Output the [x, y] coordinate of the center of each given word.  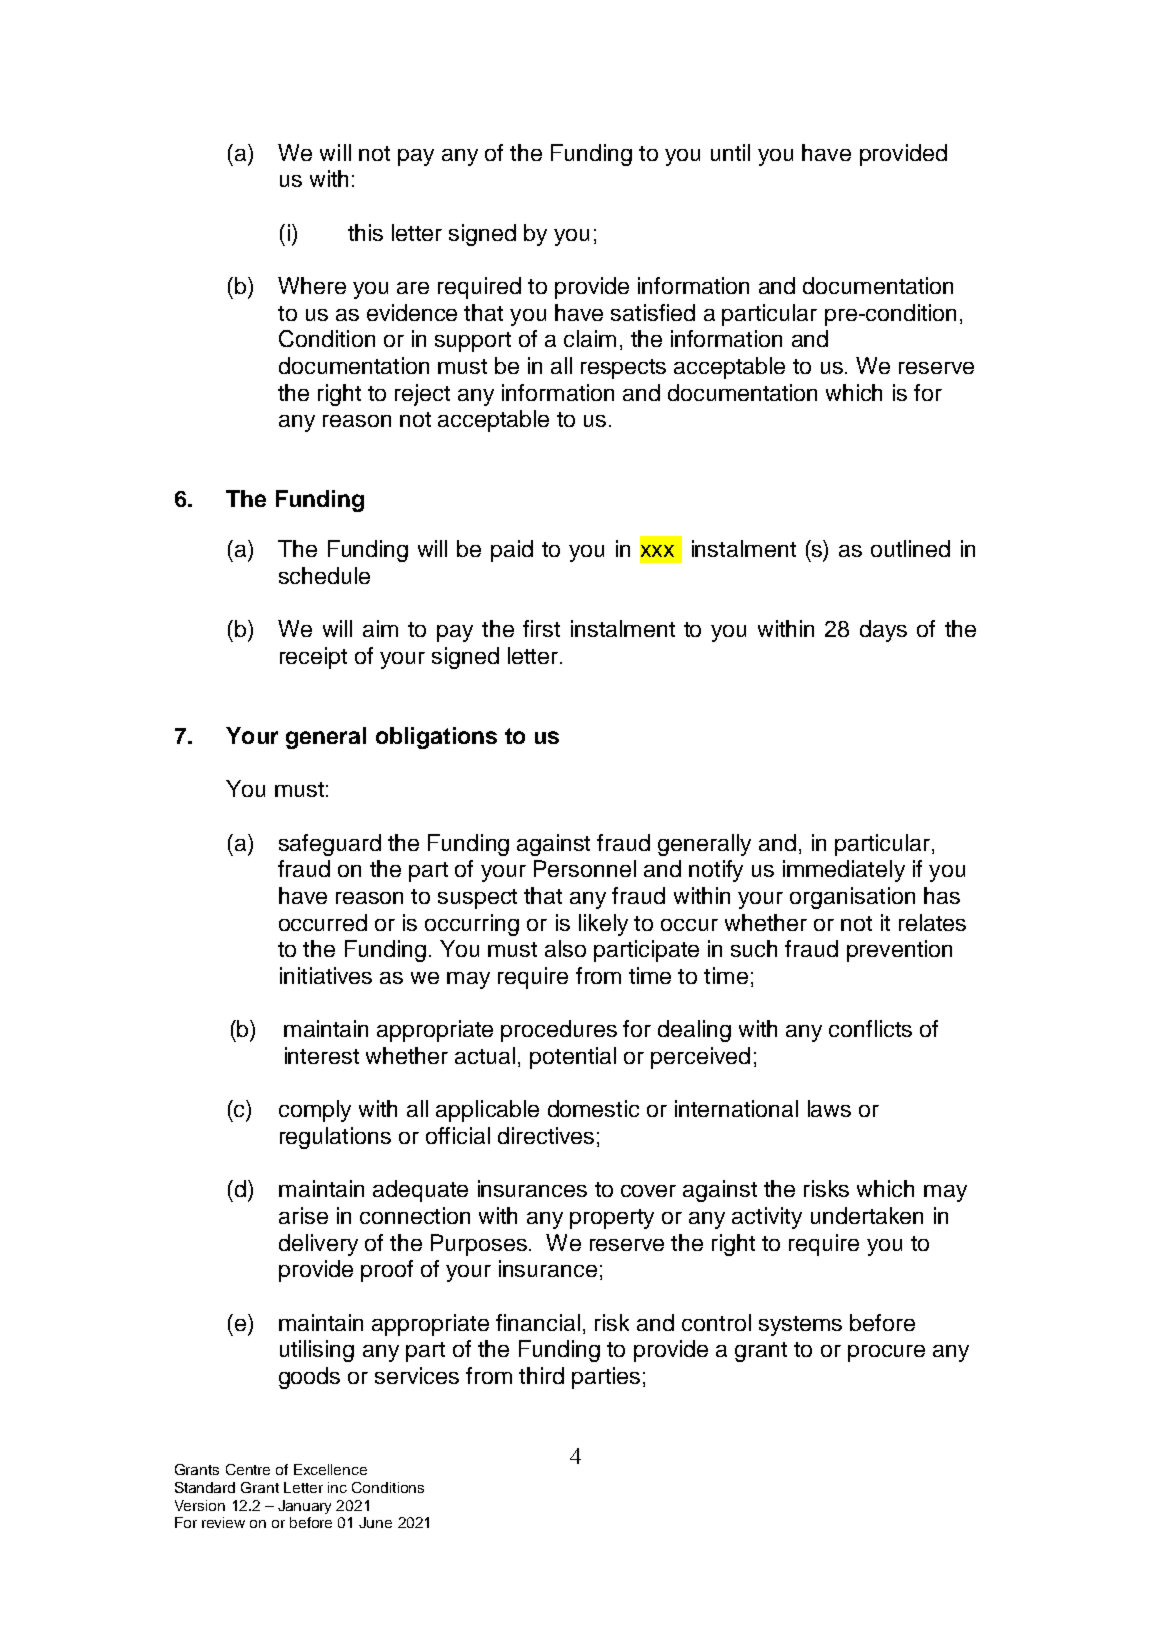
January [304, 1507]
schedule [324, 575]
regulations [335, 1138]
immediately [844, 871]
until [730, 152]
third [541, 1375]
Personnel [585, 868]
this [365, 232]
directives [546, 1135]
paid [512, 551]
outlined [910, 548]
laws [829, 1108]
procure [886, 1353]
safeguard [330, 845]
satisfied [653, 312]
